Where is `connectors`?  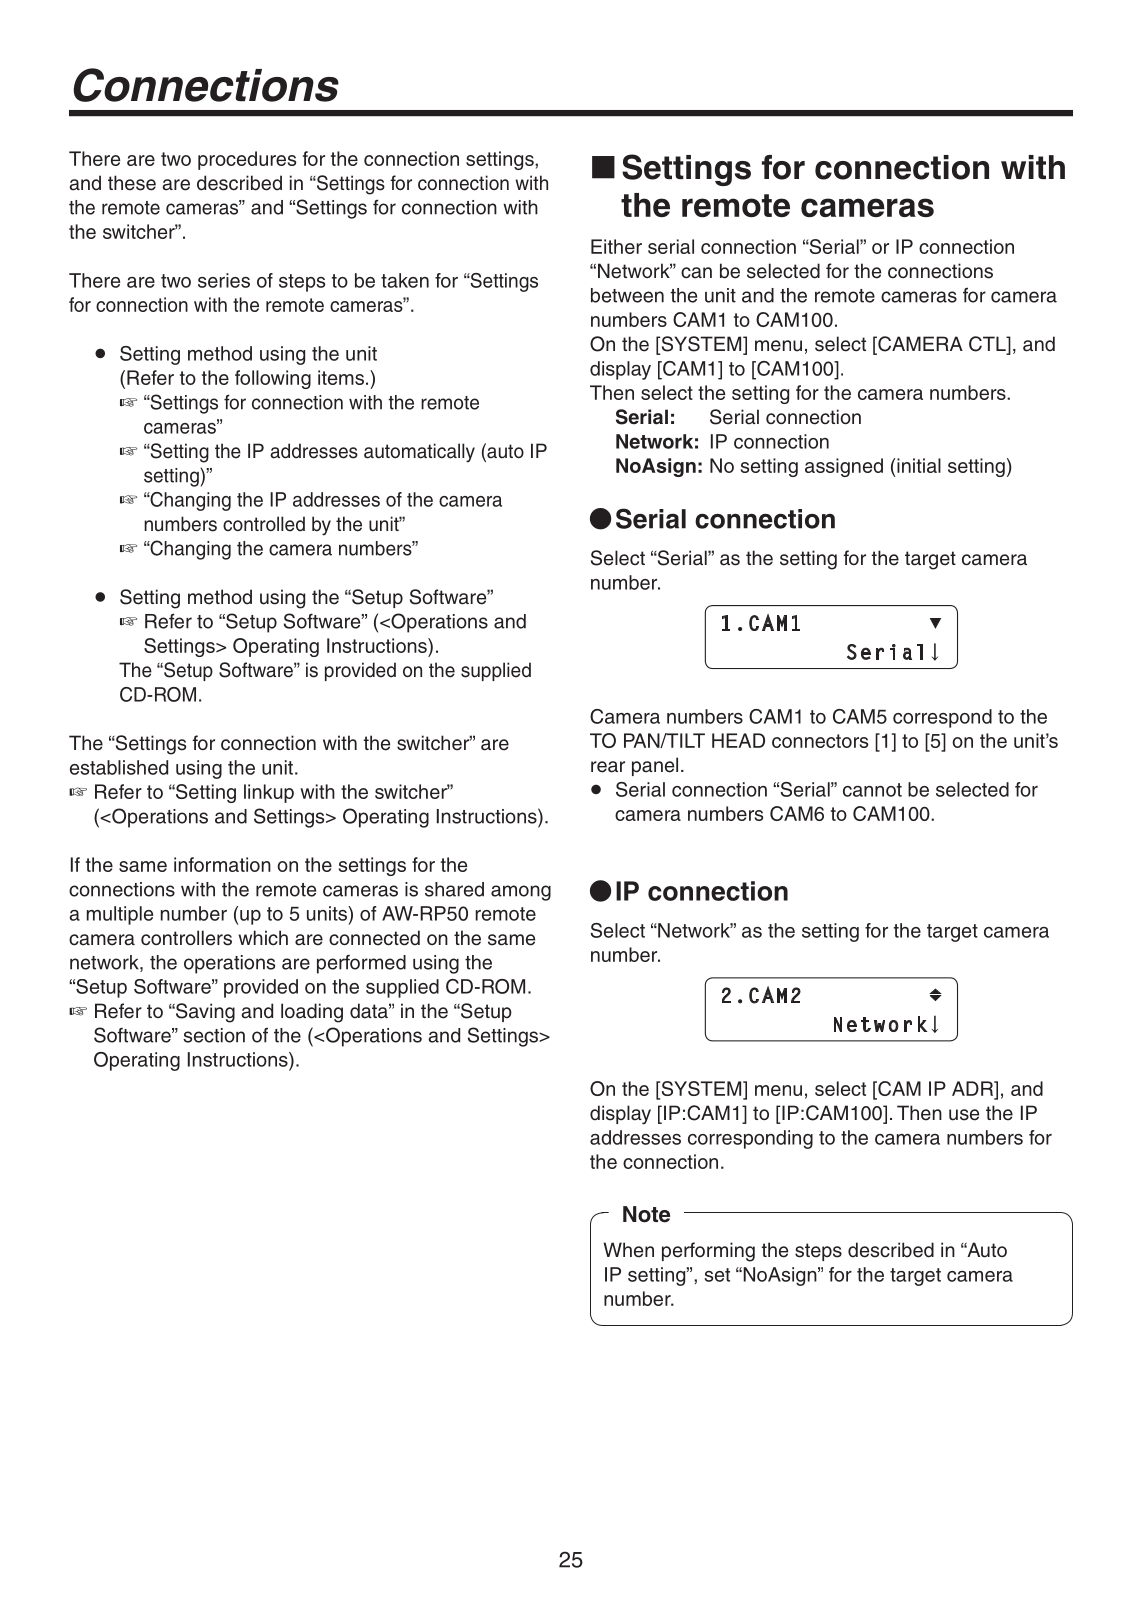
connectors is located at coordinates (820, 741).
